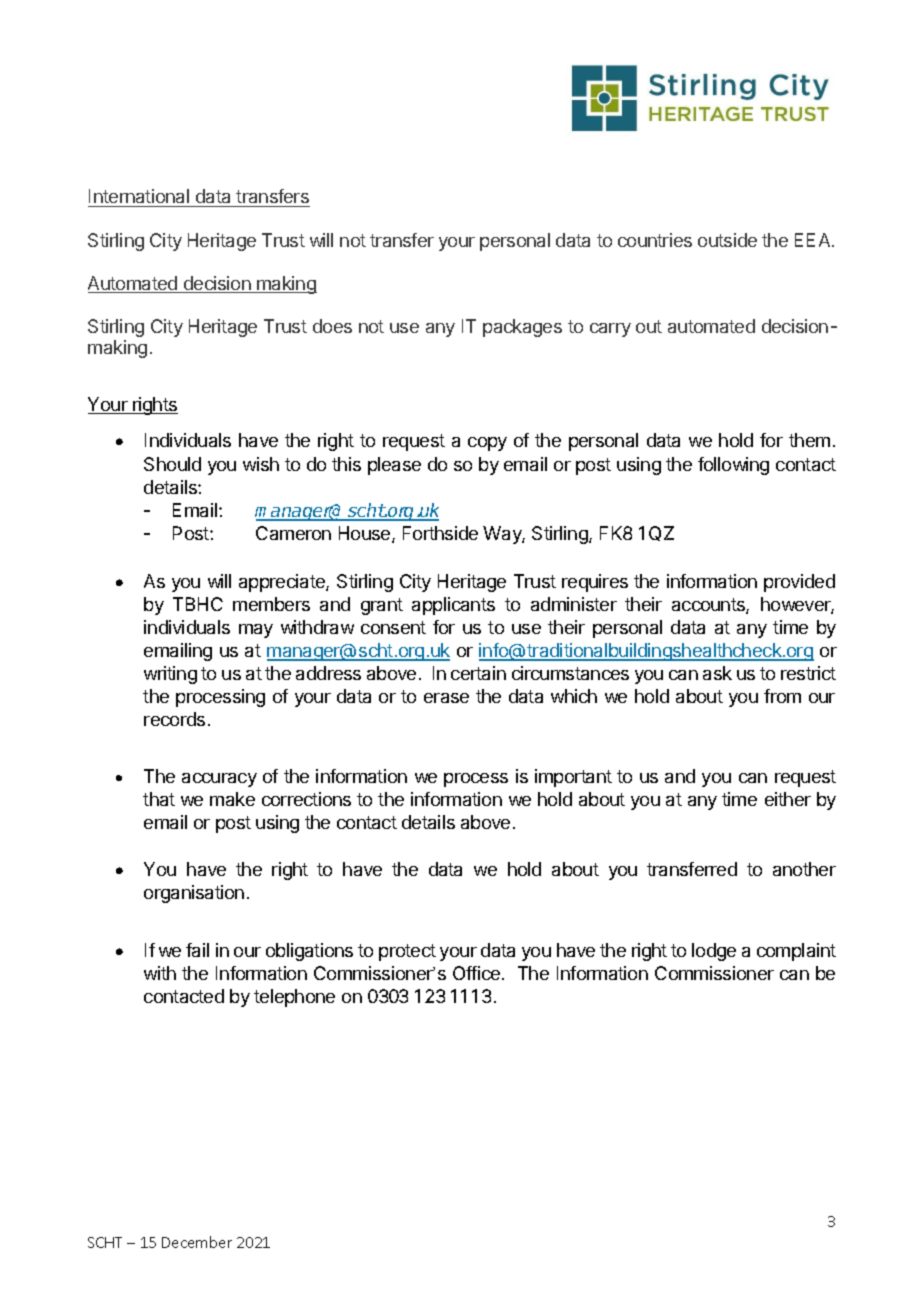  What do you see at coordinates (140, 198) in the screenshot?
I see `International` at bounding box center [140, 198].
